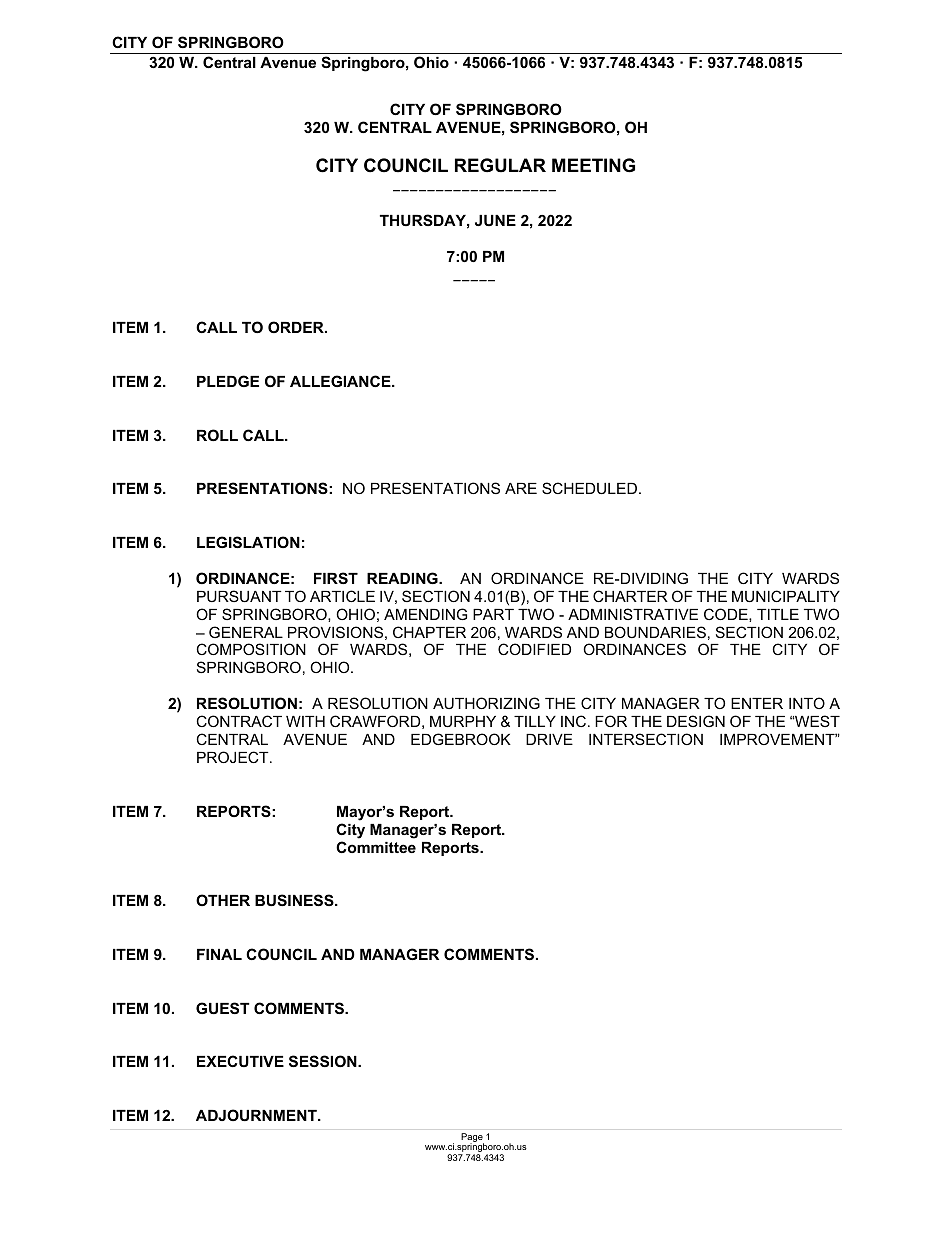 Image resolution: width=952 pixels, height=1233 pixels. I want to click on TILLY, so click(535, 721).
